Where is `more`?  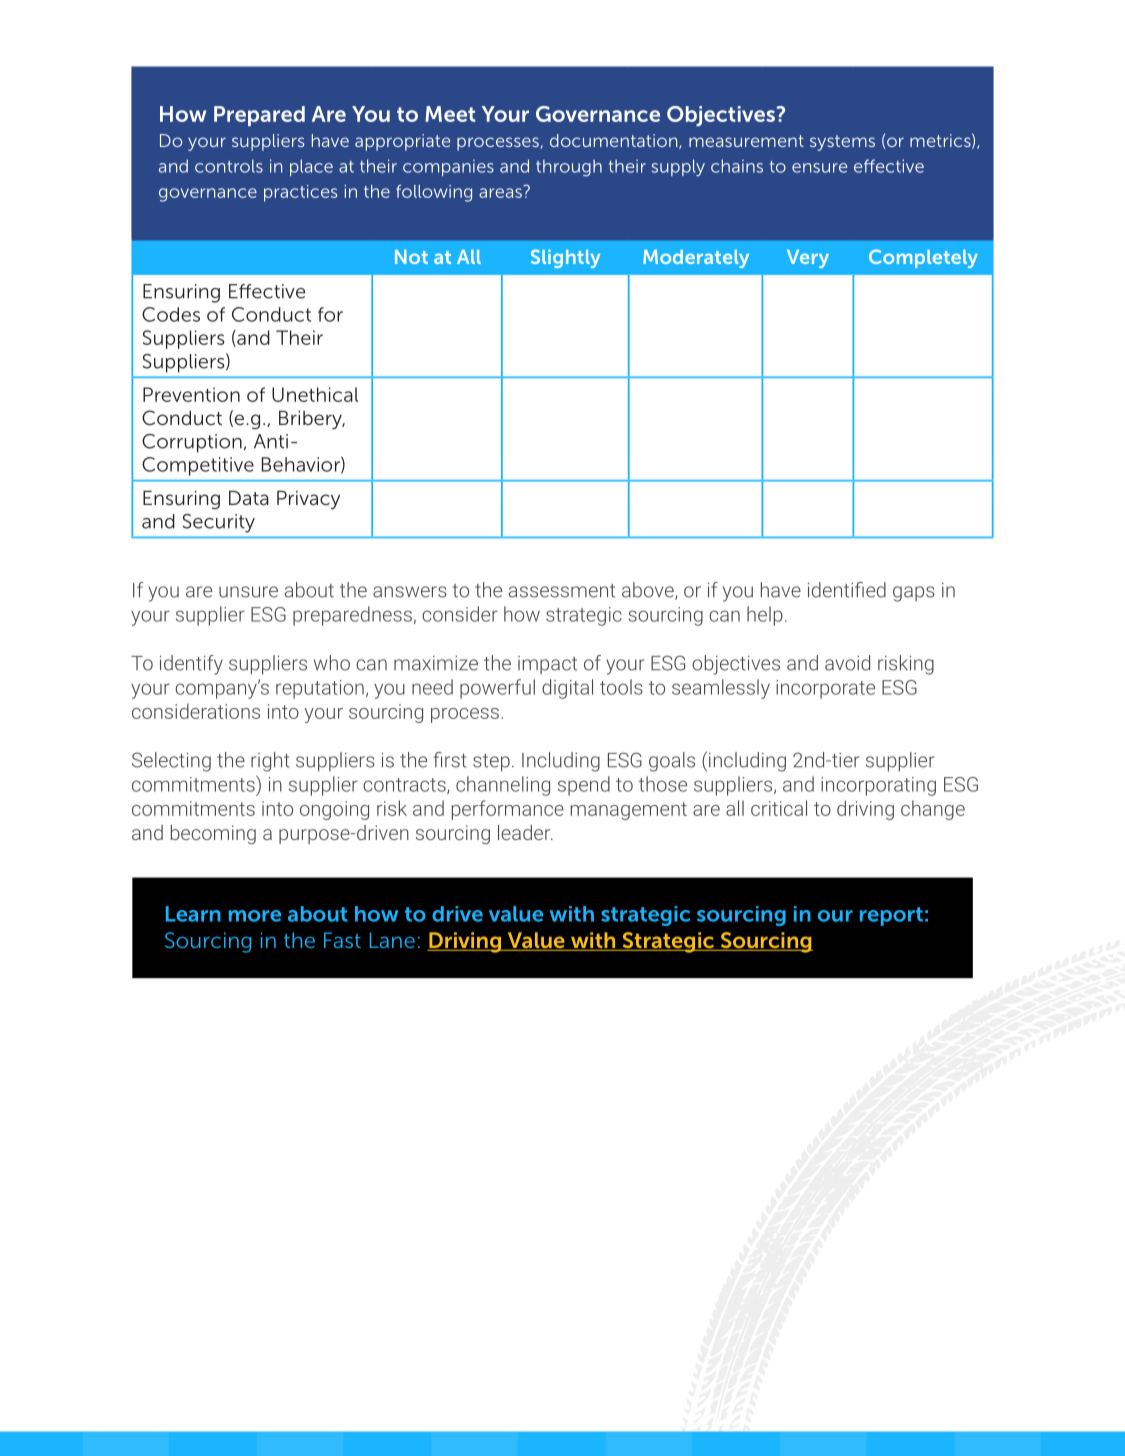
more is located at coordinates (255, 916).
